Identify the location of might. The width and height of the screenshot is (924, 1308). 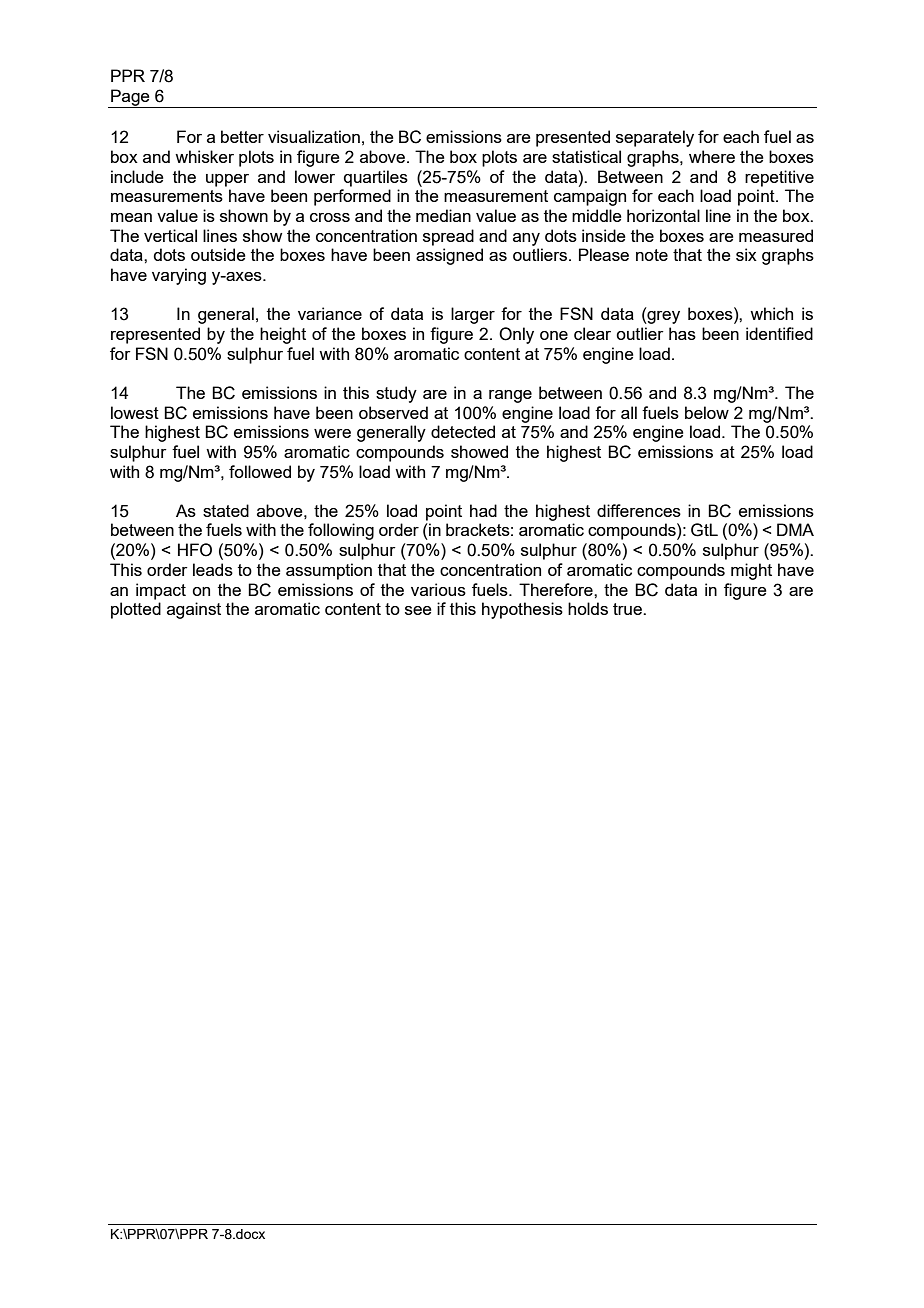
(751, 571).
